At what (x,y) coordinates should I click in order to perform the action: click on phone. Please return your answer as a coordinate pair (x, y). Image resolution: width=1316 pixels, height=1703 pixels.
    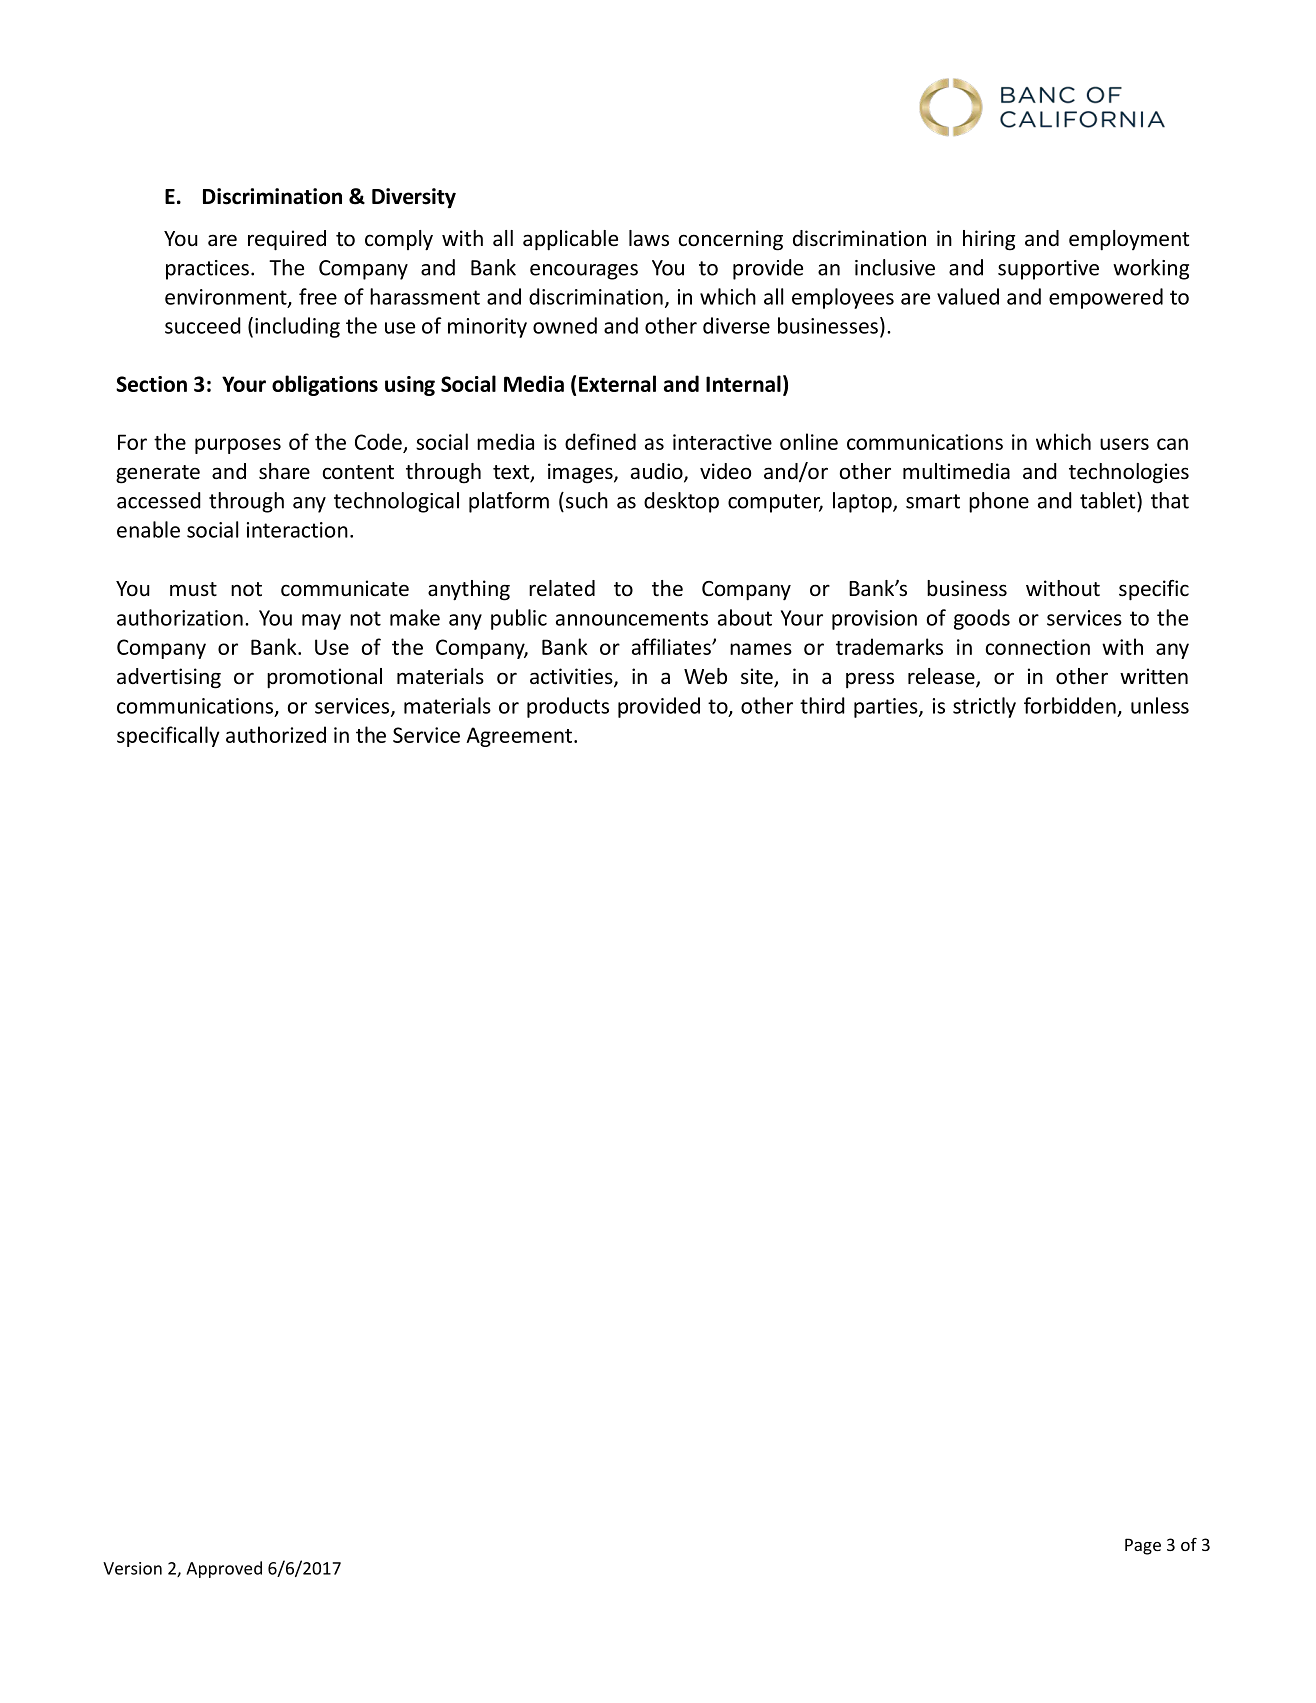
    Looking at the image, I should click on (999, 502).
